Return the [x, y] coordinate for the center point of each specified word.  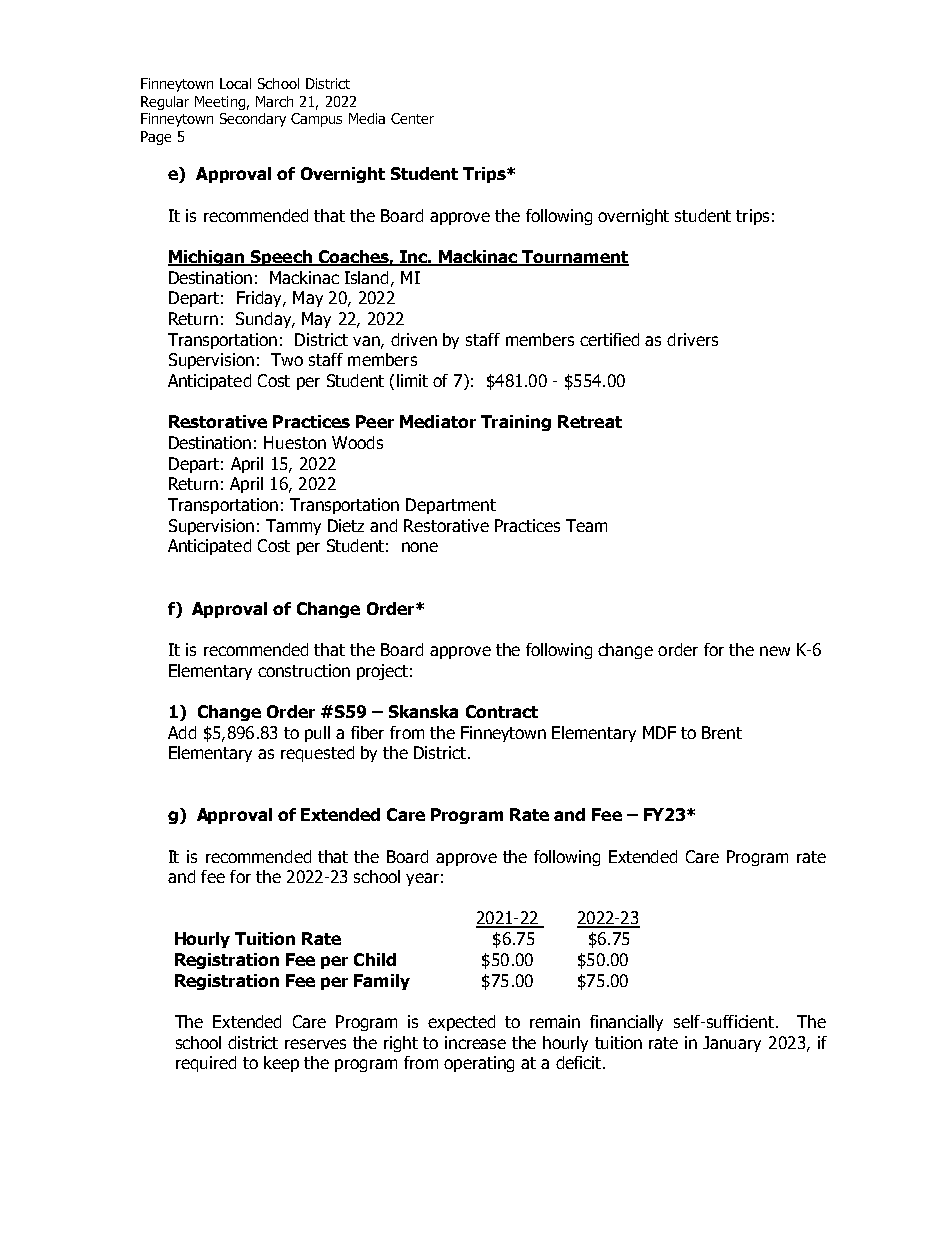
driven [414, 339]
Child [375, 959]
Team [586, 525]
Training [516, 423]
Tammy [293, 527]
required [206, 1064]
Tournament [575, 258]
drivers [692, 339]
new [775, 651]
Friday [260, 299]
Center [412, 118]
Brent [722, 732]
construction [304, 670]
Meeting [220, 103]
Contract [502, 711]
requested [317, 754]
